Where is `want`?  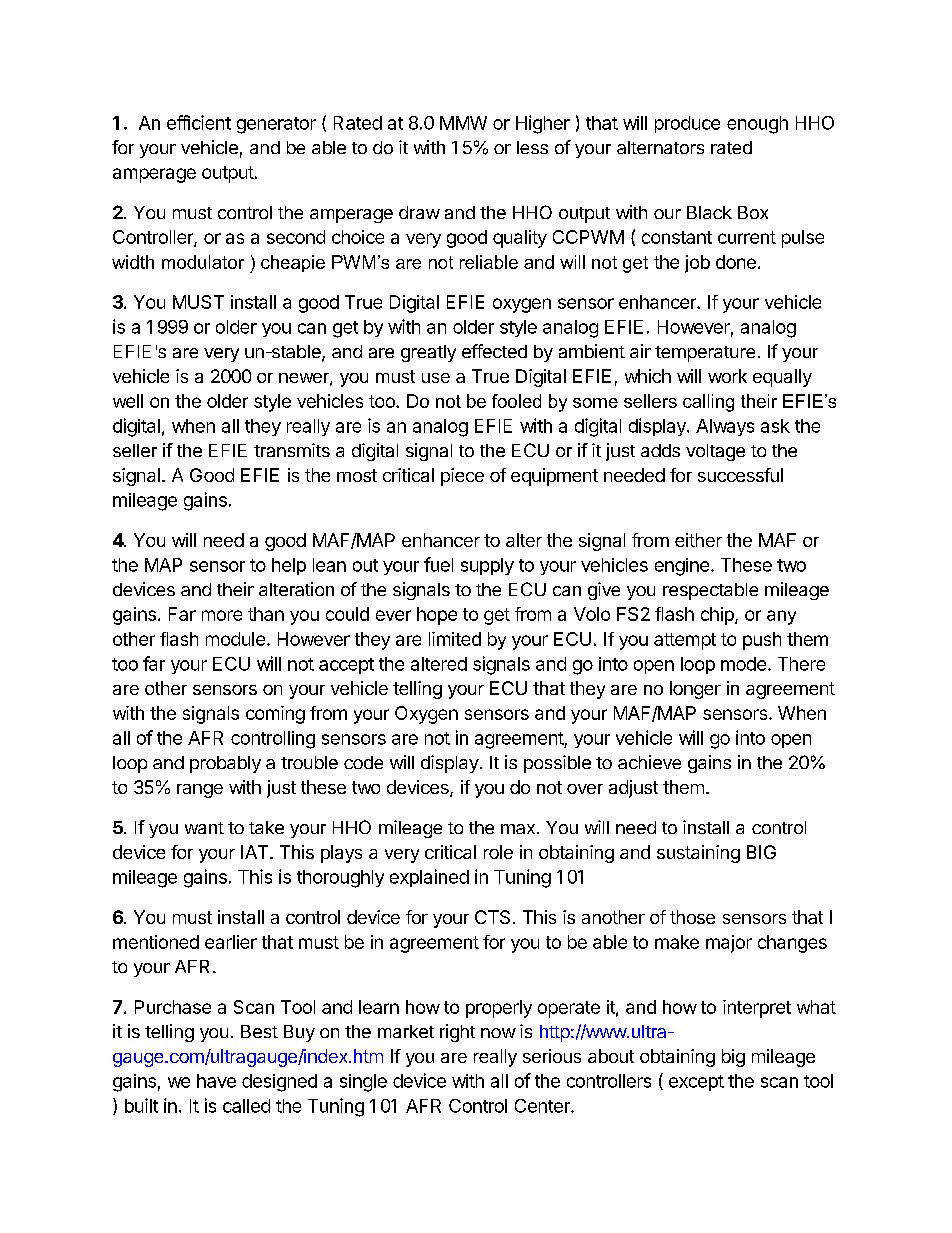 want is located at coordinates (204, 828).
